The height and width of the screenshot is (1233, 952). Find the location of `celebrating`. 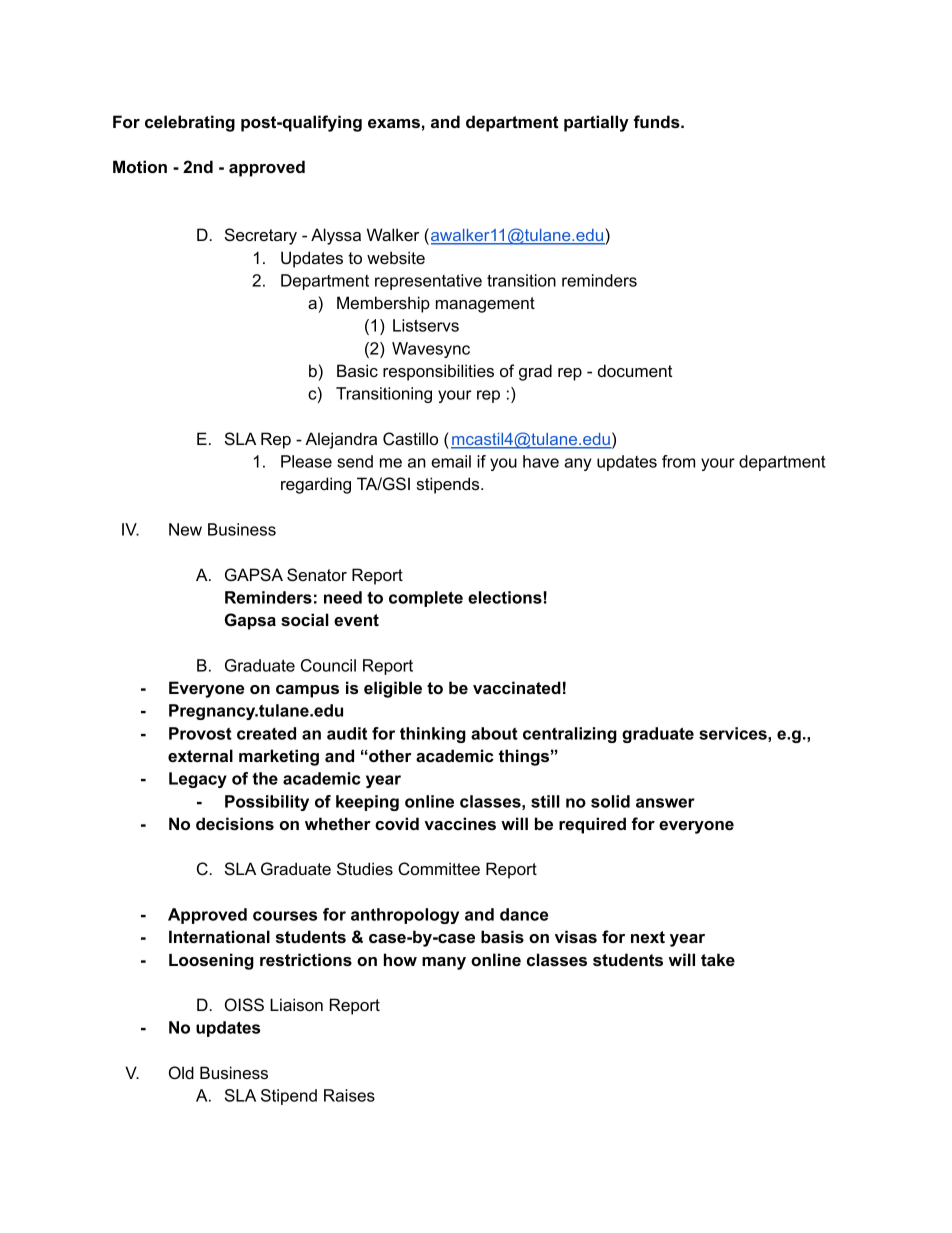

celebrating is located at coordinates (190, 123).
